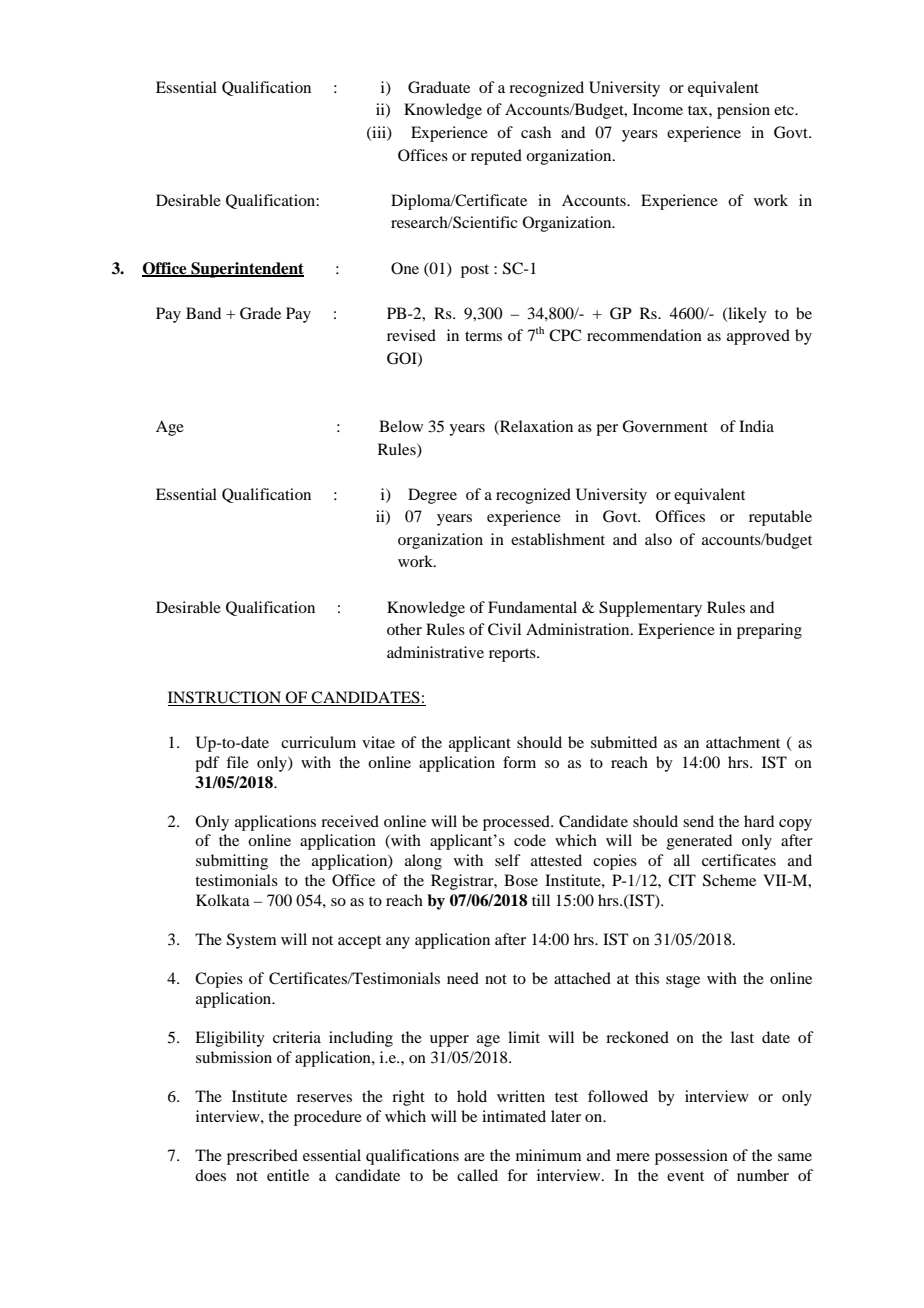 This screenshot has height=1308, width=924. What do you see at coordinates (756, 426) in the screenshot?
I see `India` at bounding box center [756, 426].
